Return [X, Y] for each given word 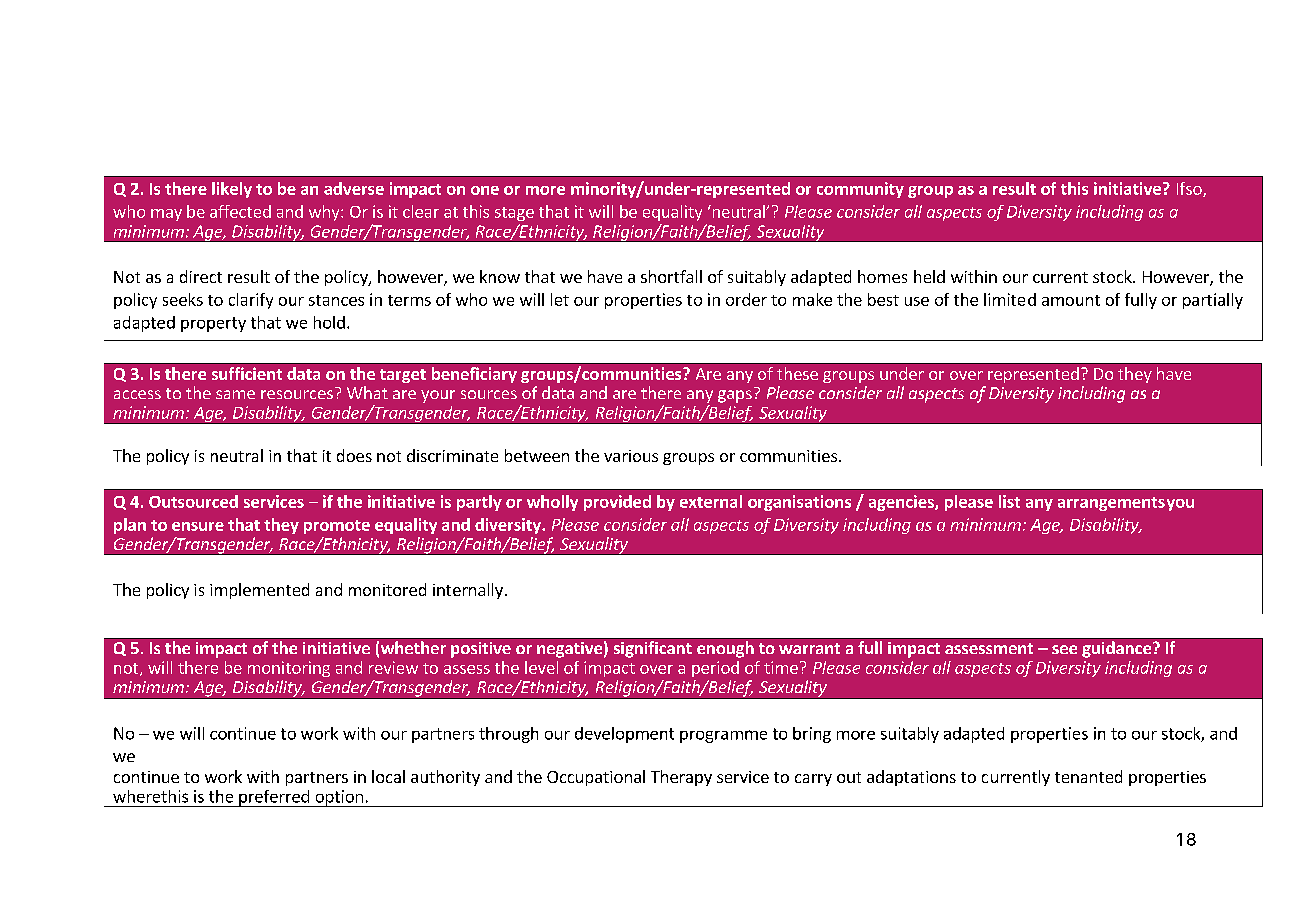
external [711, 501]
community [860, 190]
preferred [274, 798]
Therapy [681, 778]
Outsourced [193, 501]
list [1009, 501]
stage [514, 214]
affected [240, 211]
